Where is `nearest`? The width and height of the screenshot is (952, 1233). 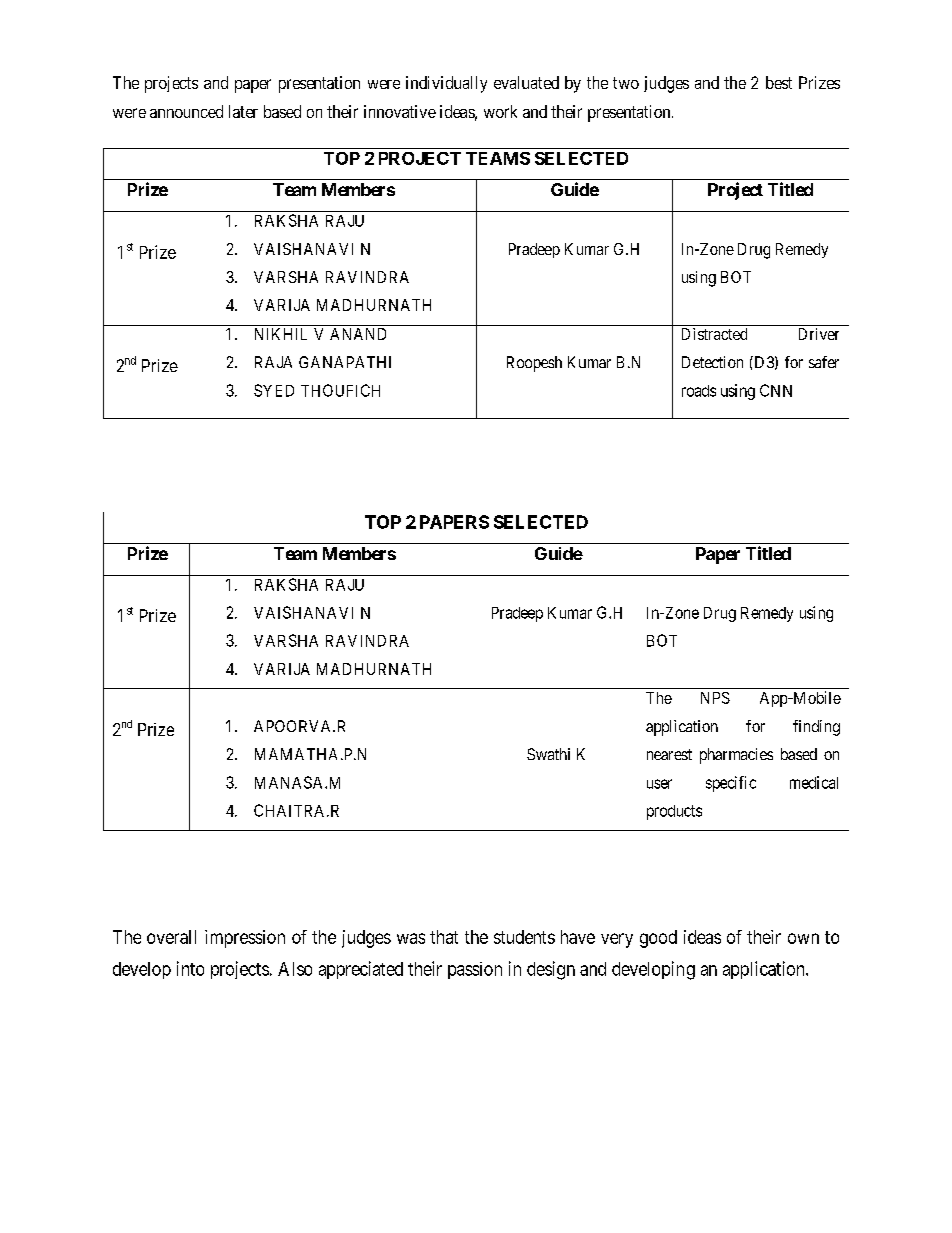
nearest is located at coordinates (669, 754).
